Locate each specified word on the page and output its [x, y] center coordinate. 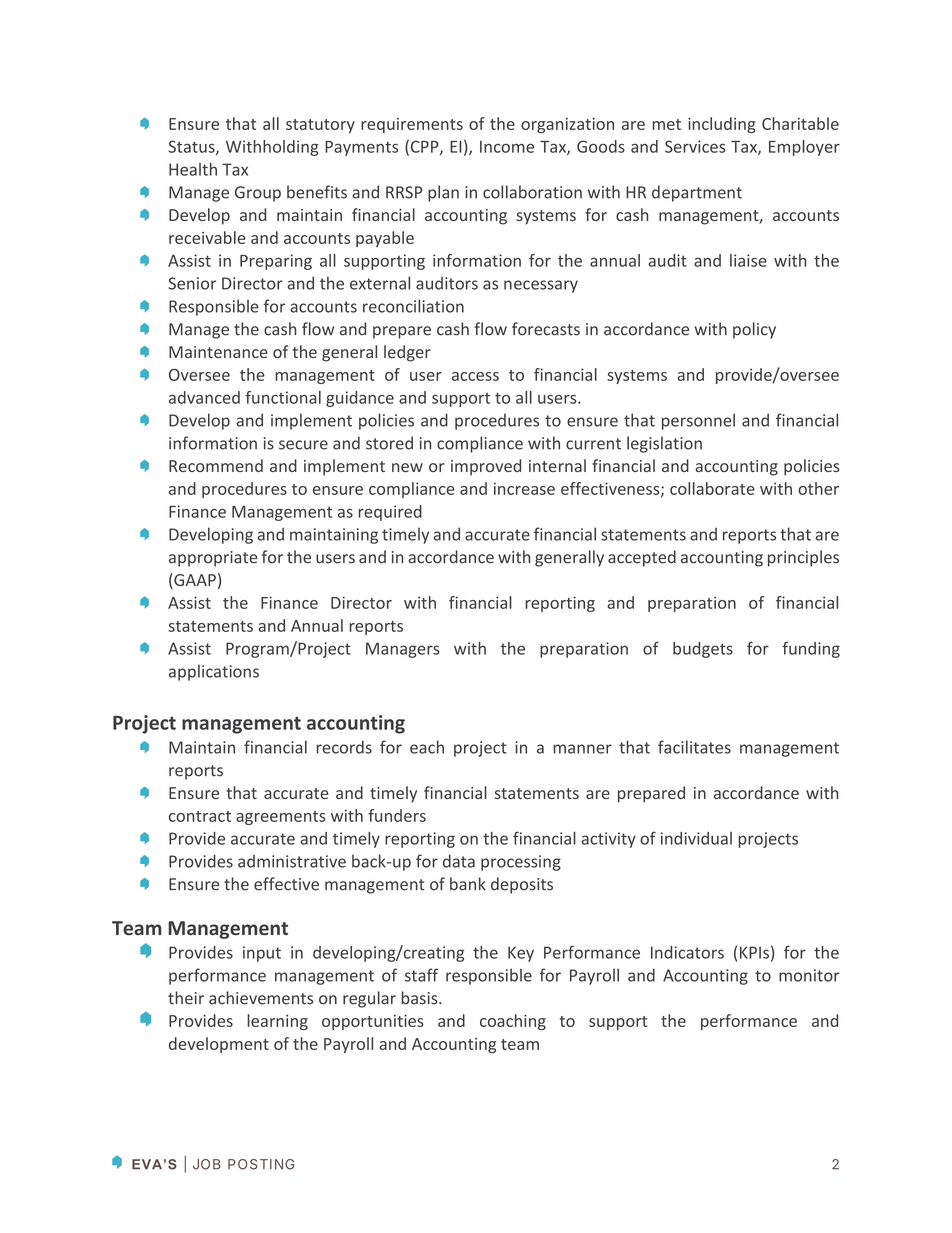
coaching [513, 1022]
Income [507, 147]
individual [696, 838]
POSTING [261, 1164]
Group [258, 194]
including [722, 125]
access [475, 376]
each [427, 747]
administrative [292, 861]
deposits [522, 885]
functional [283, 397]
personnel [698, 421]
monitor [809, 975]
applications [214, 672]
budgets [703, 650]
